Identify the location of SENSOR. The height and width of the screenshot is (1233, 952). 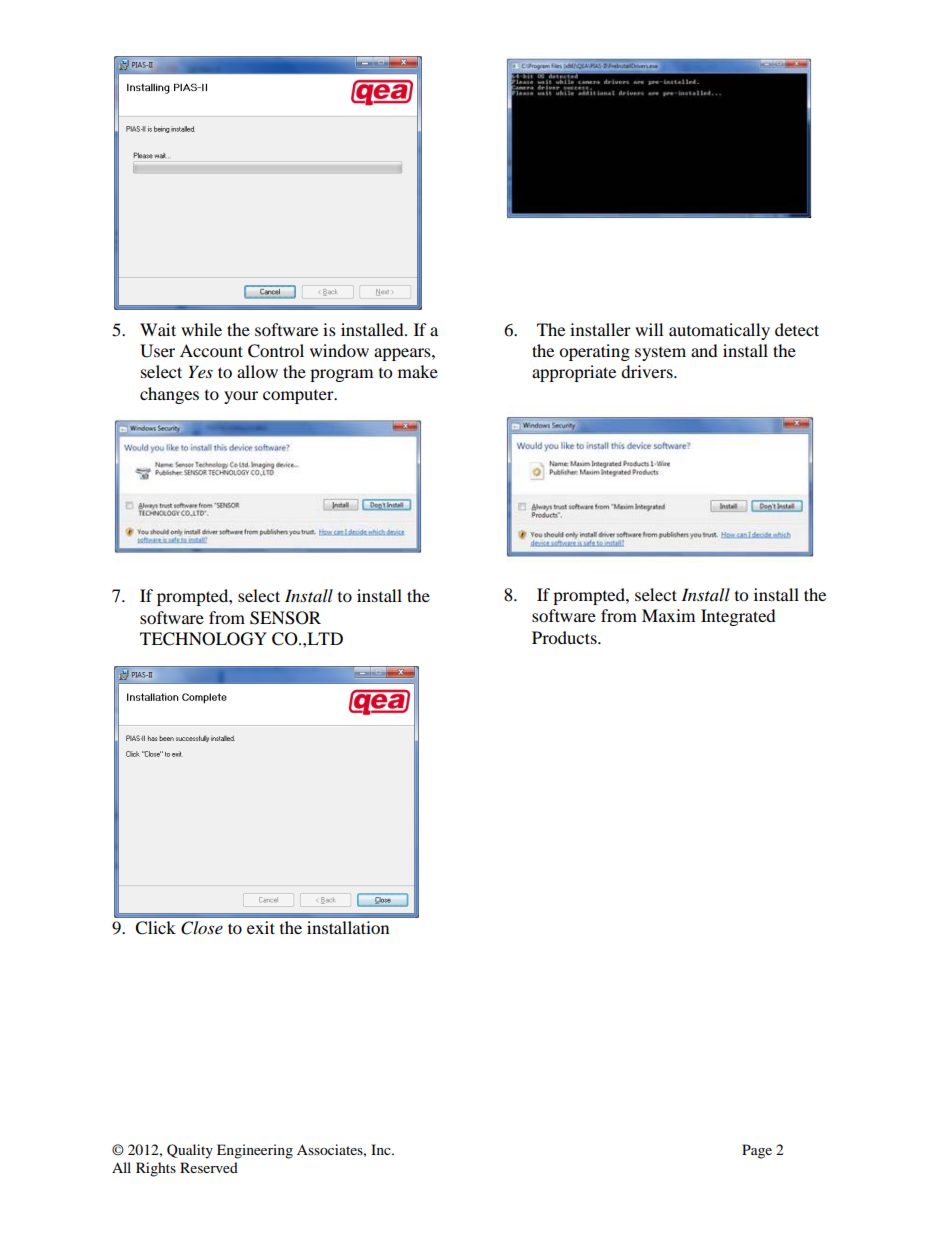
(285, 618).
